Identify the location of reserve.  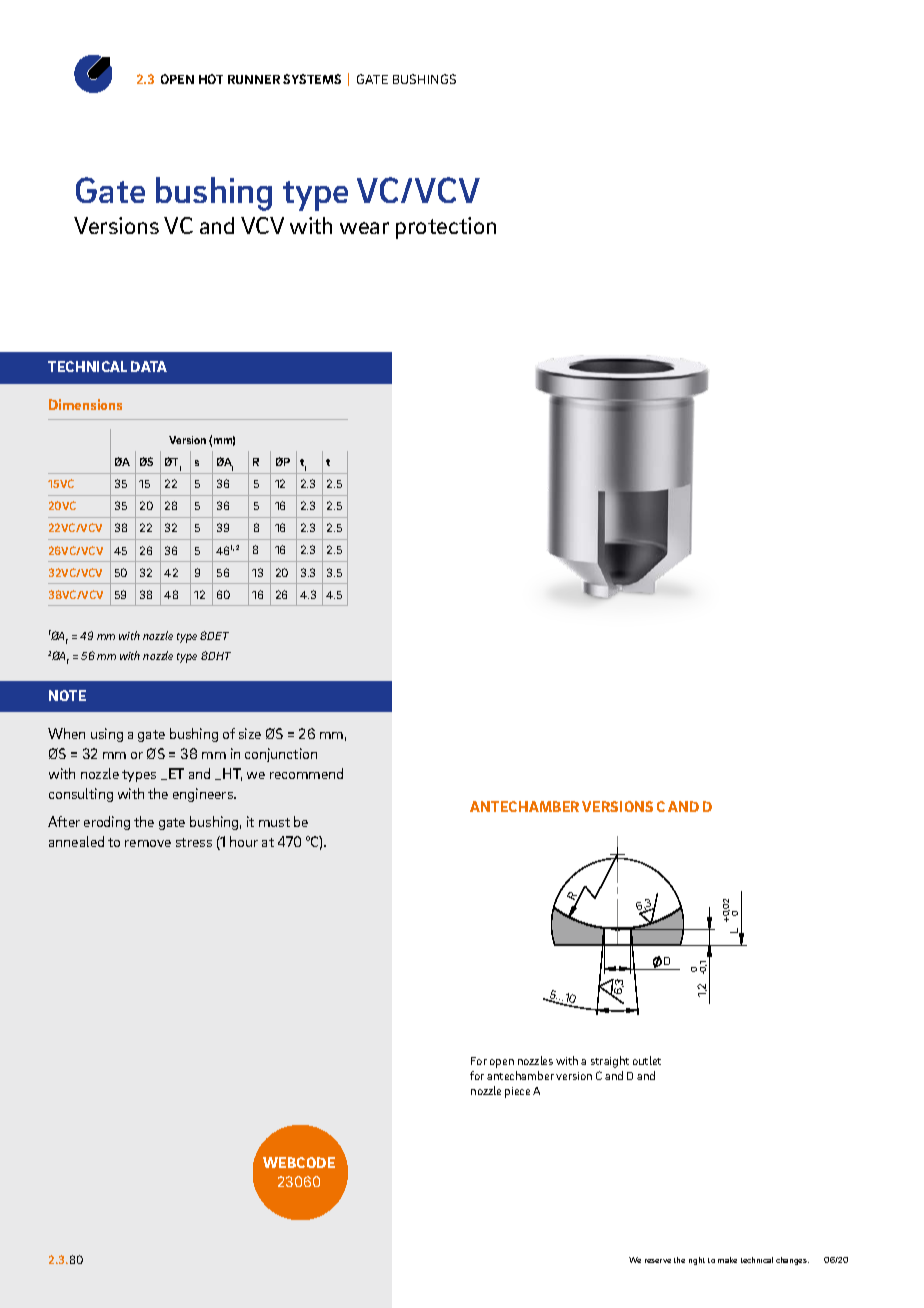
(658, 1261).
